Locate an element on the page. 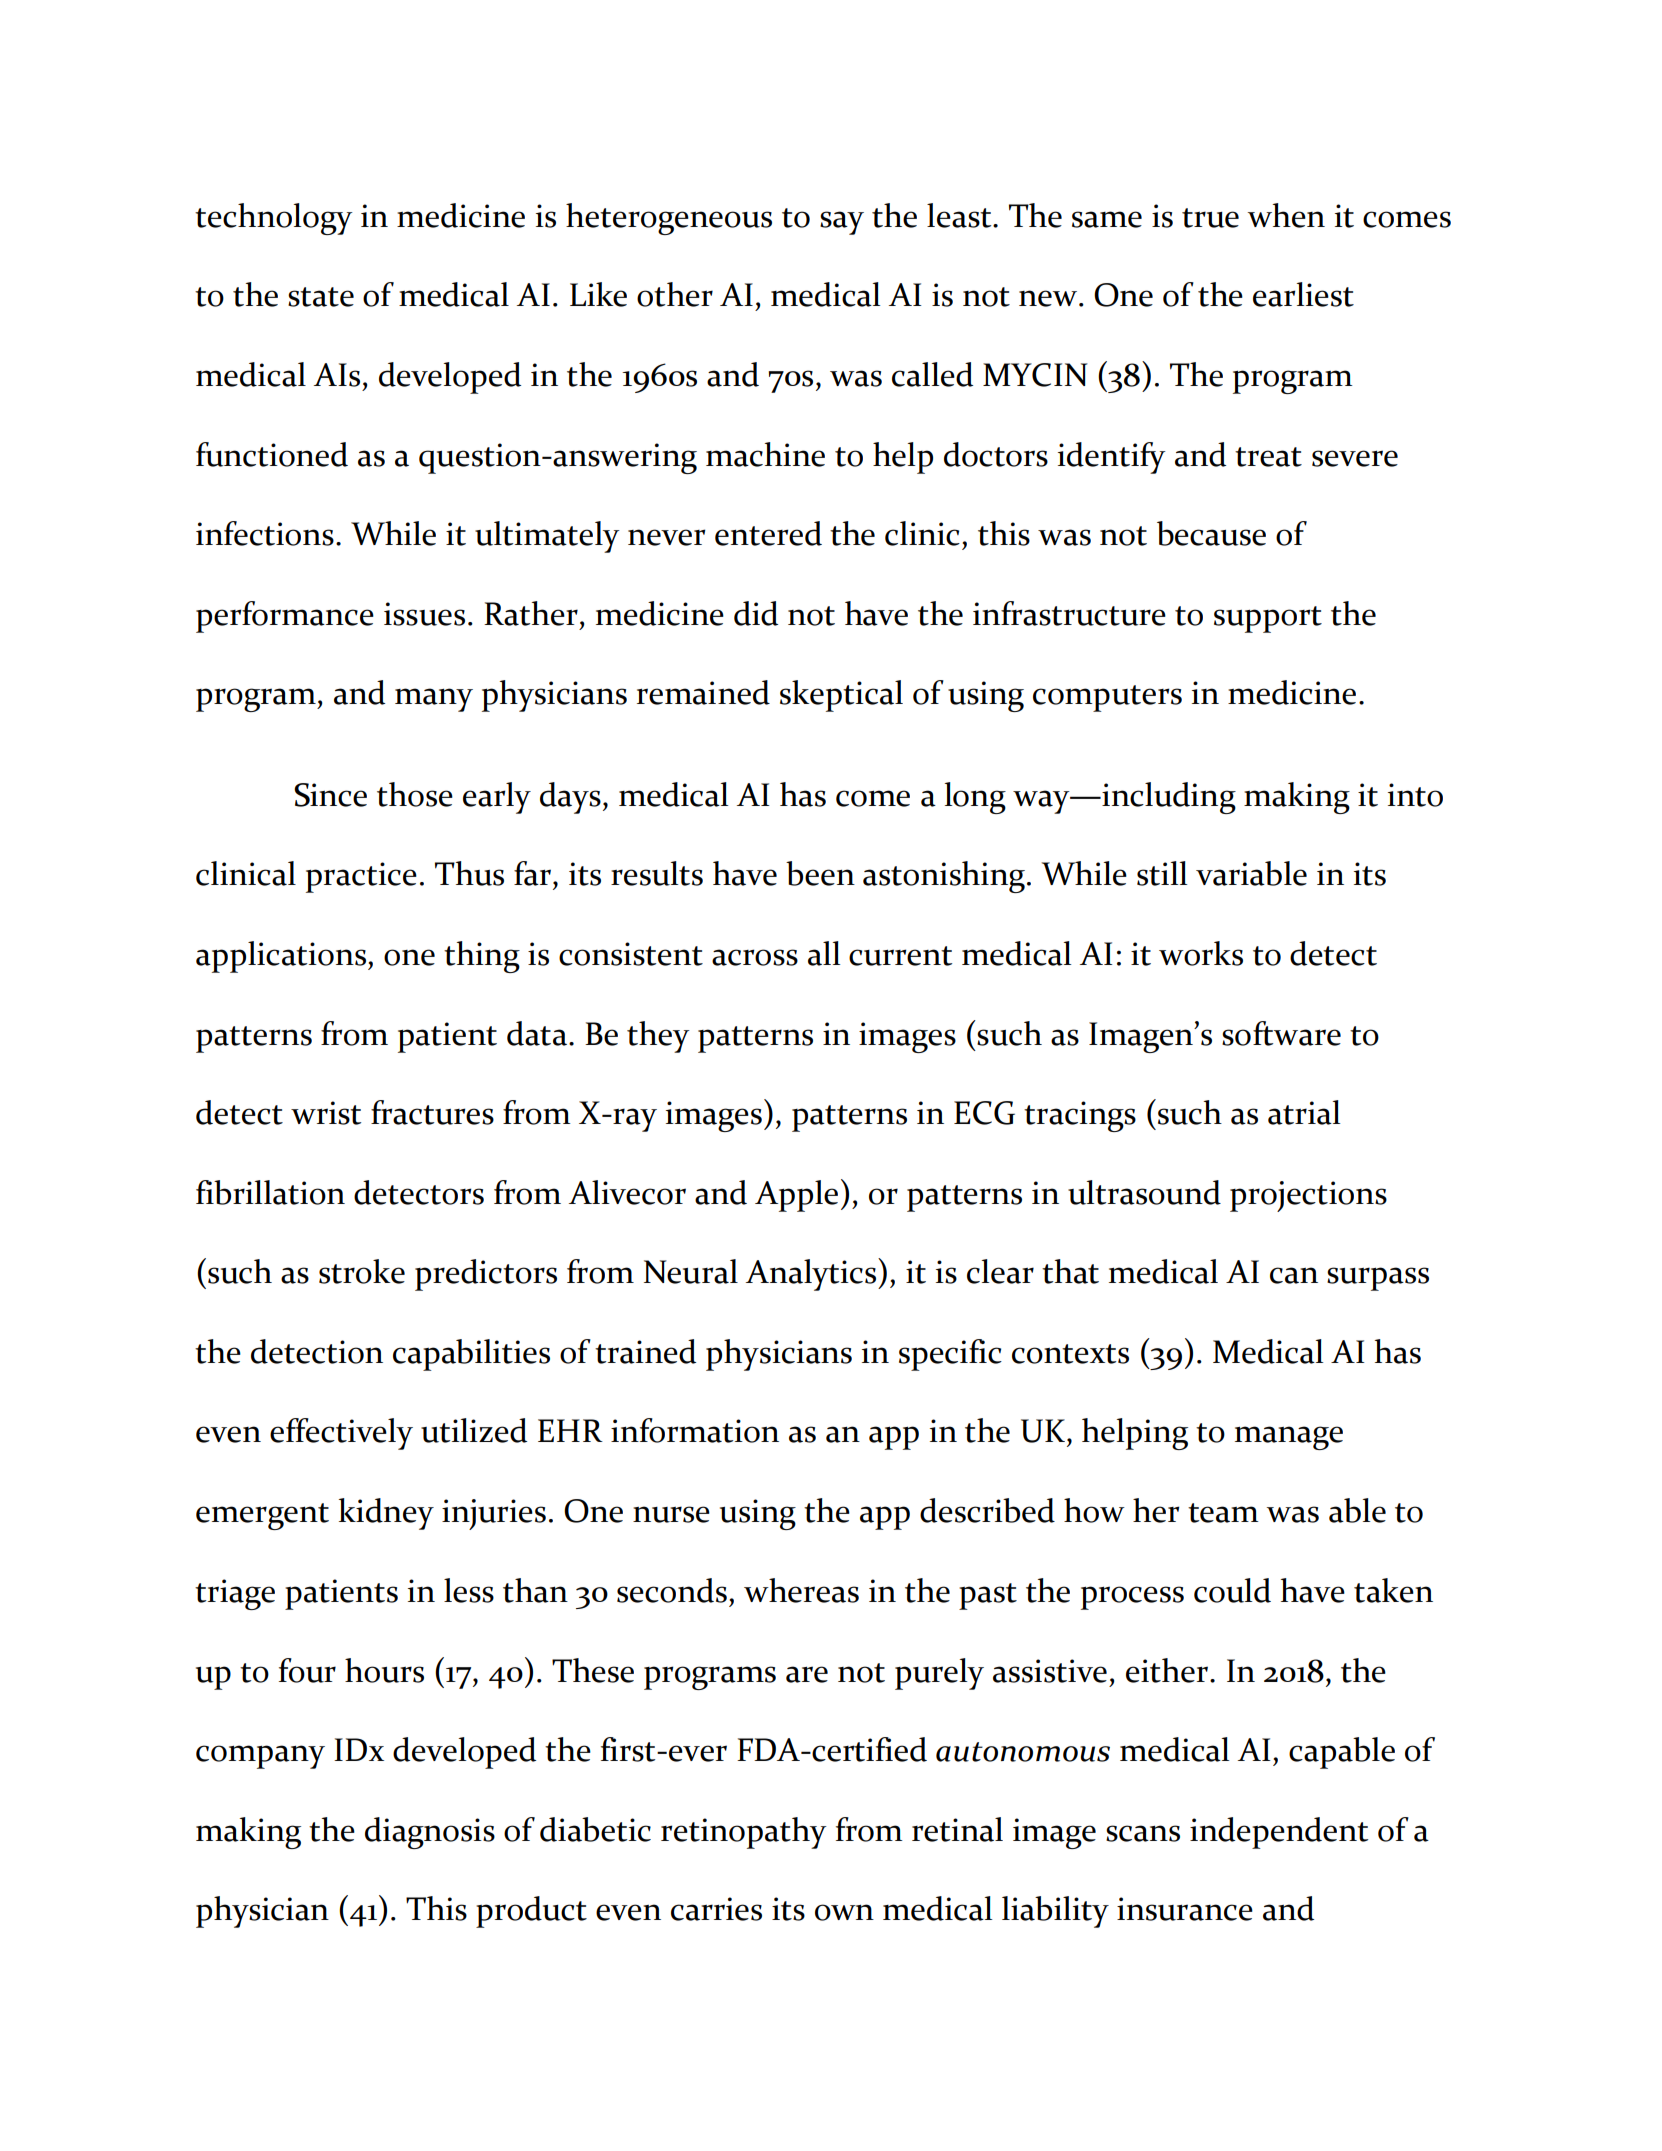 This document has height=2151, width=1662. those is located at coordinates (415, 794).
